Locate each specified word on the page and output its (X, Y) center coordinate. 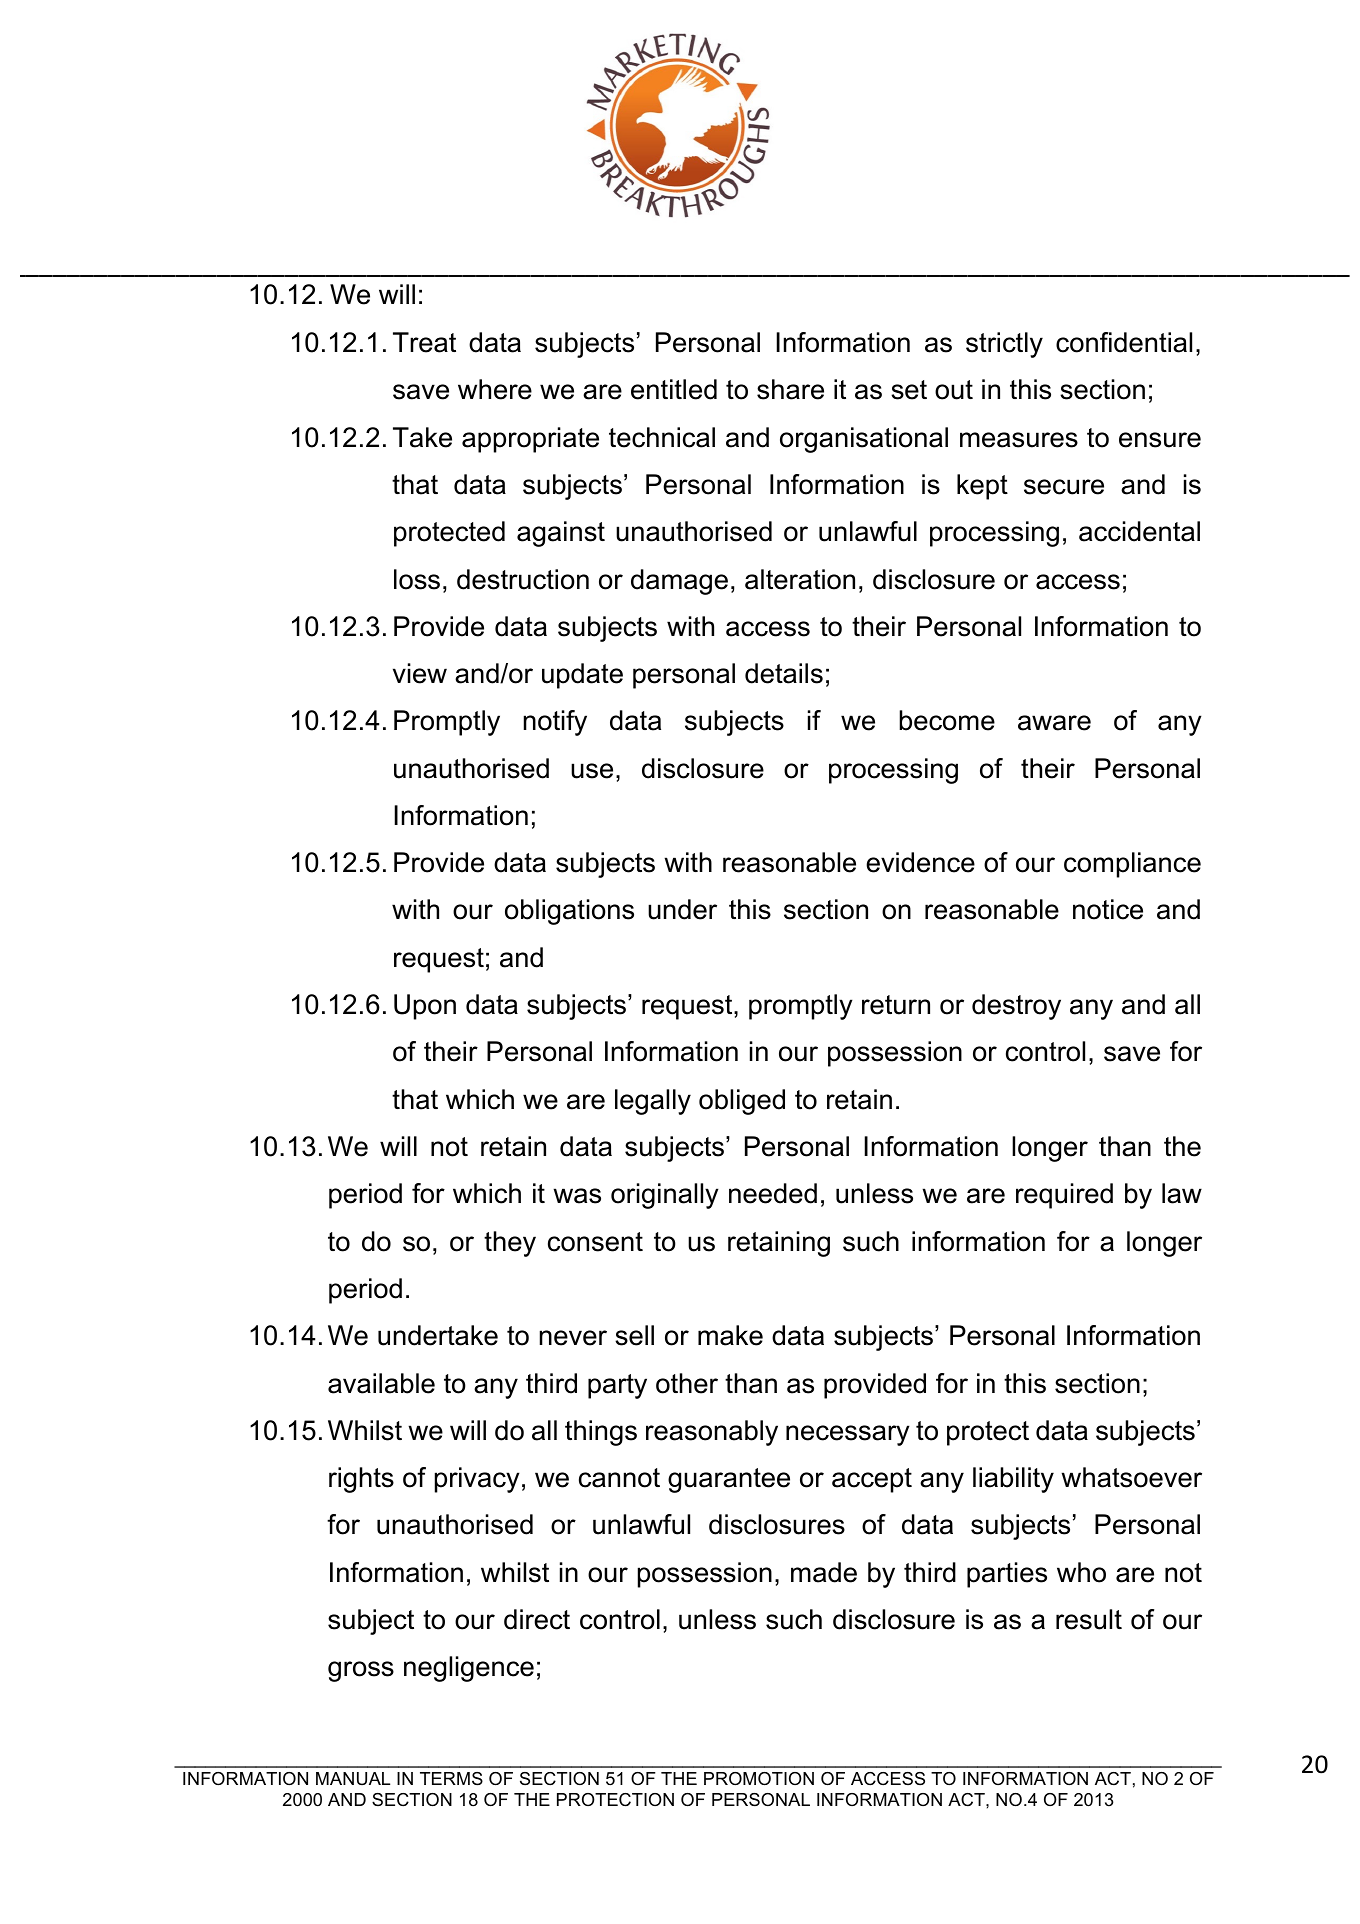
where (495, 389)
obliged (742, 1102)
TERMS (451, 1779)
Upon (425, 1007)
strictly (1004, 345)
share (790, 389)
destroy (1016, 1007)
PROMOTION (759, 1778)
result (1089, 1619)
